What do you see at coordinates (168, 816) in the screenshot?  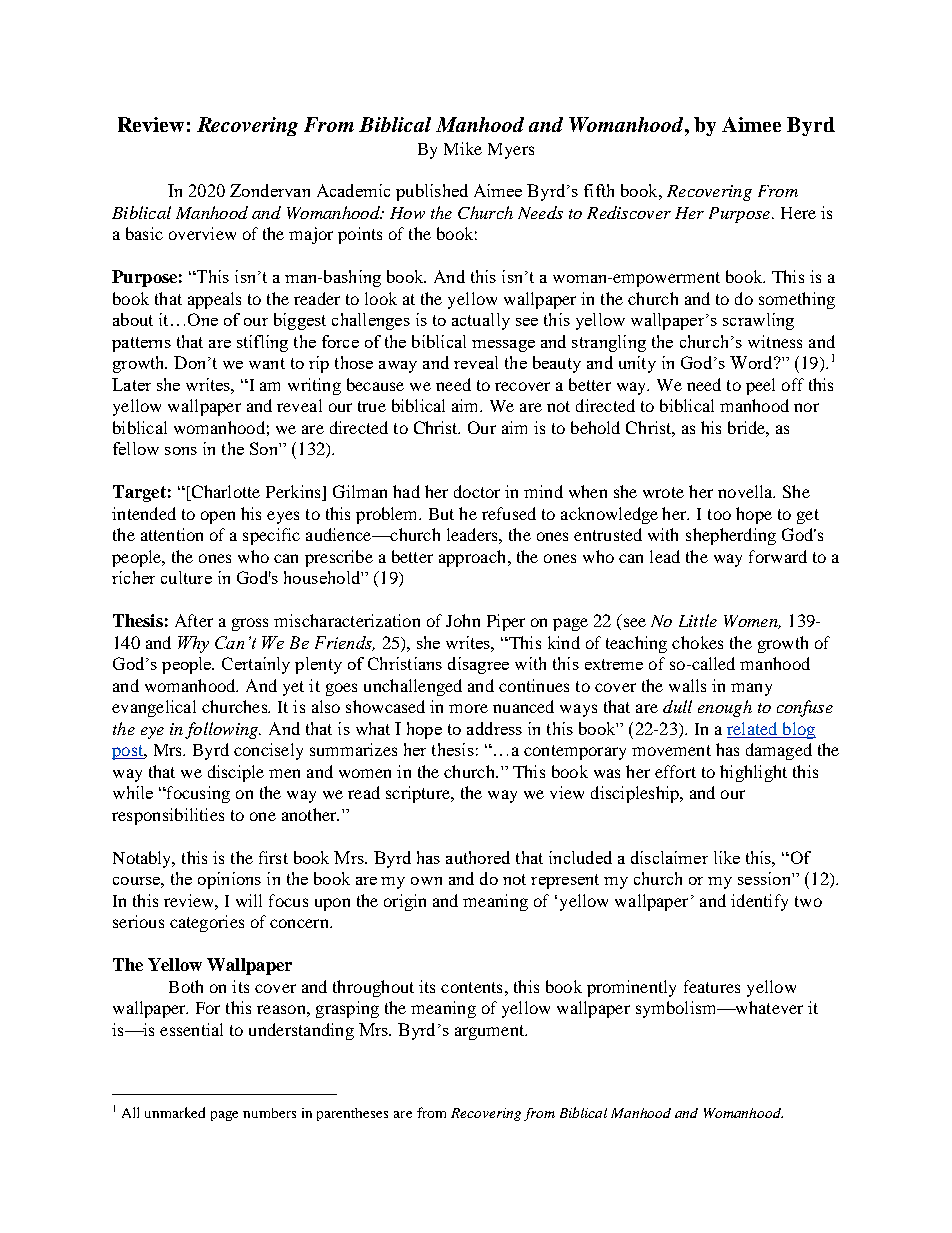 I see `responsibilities` at bounding box center [168, 816].
